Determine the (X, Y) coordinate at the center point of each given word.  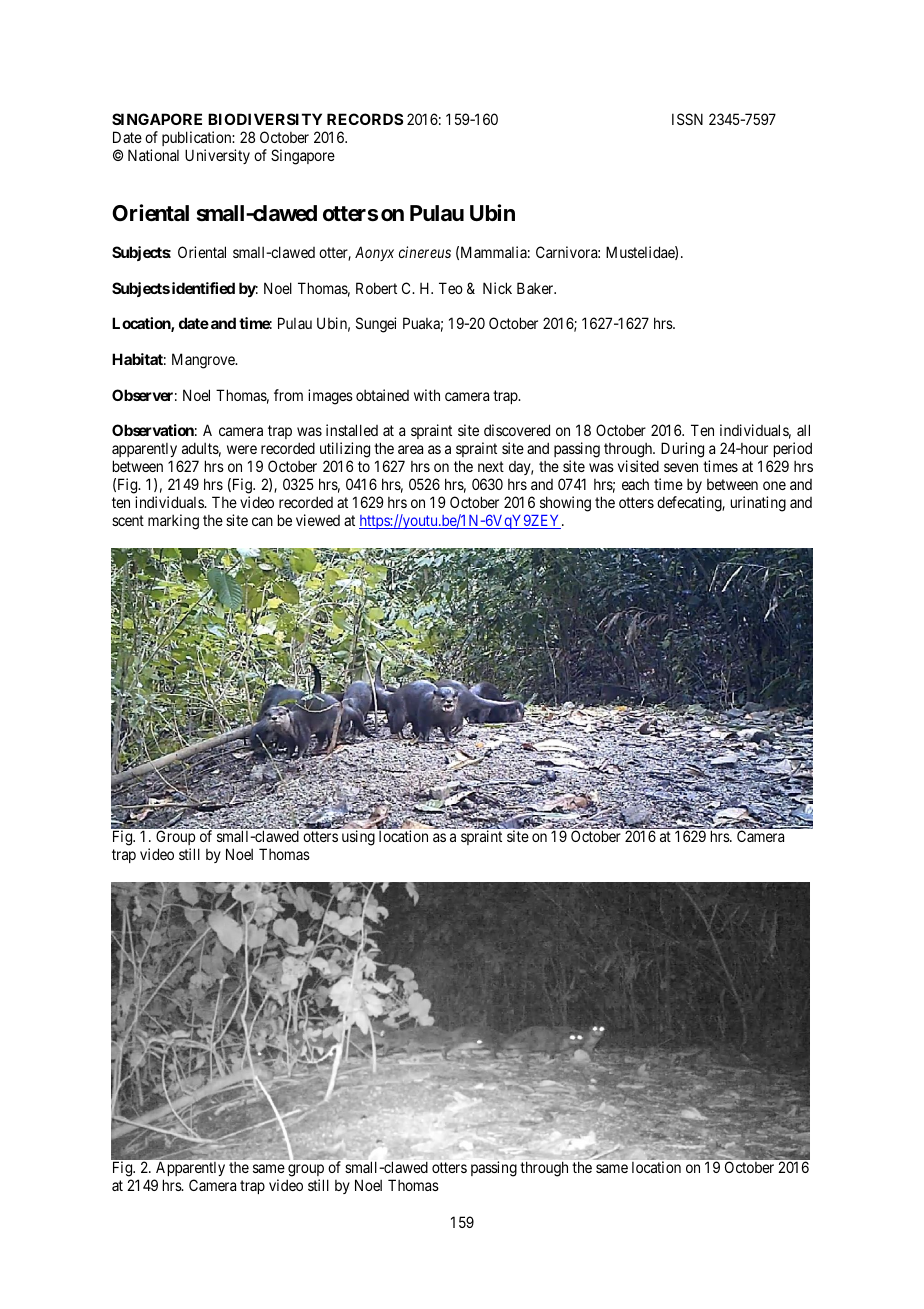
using (358, 838)
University (217, 156)
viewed (318, 520)
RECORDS (365, 119)
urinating (758, 504)
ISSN (687, 119)
